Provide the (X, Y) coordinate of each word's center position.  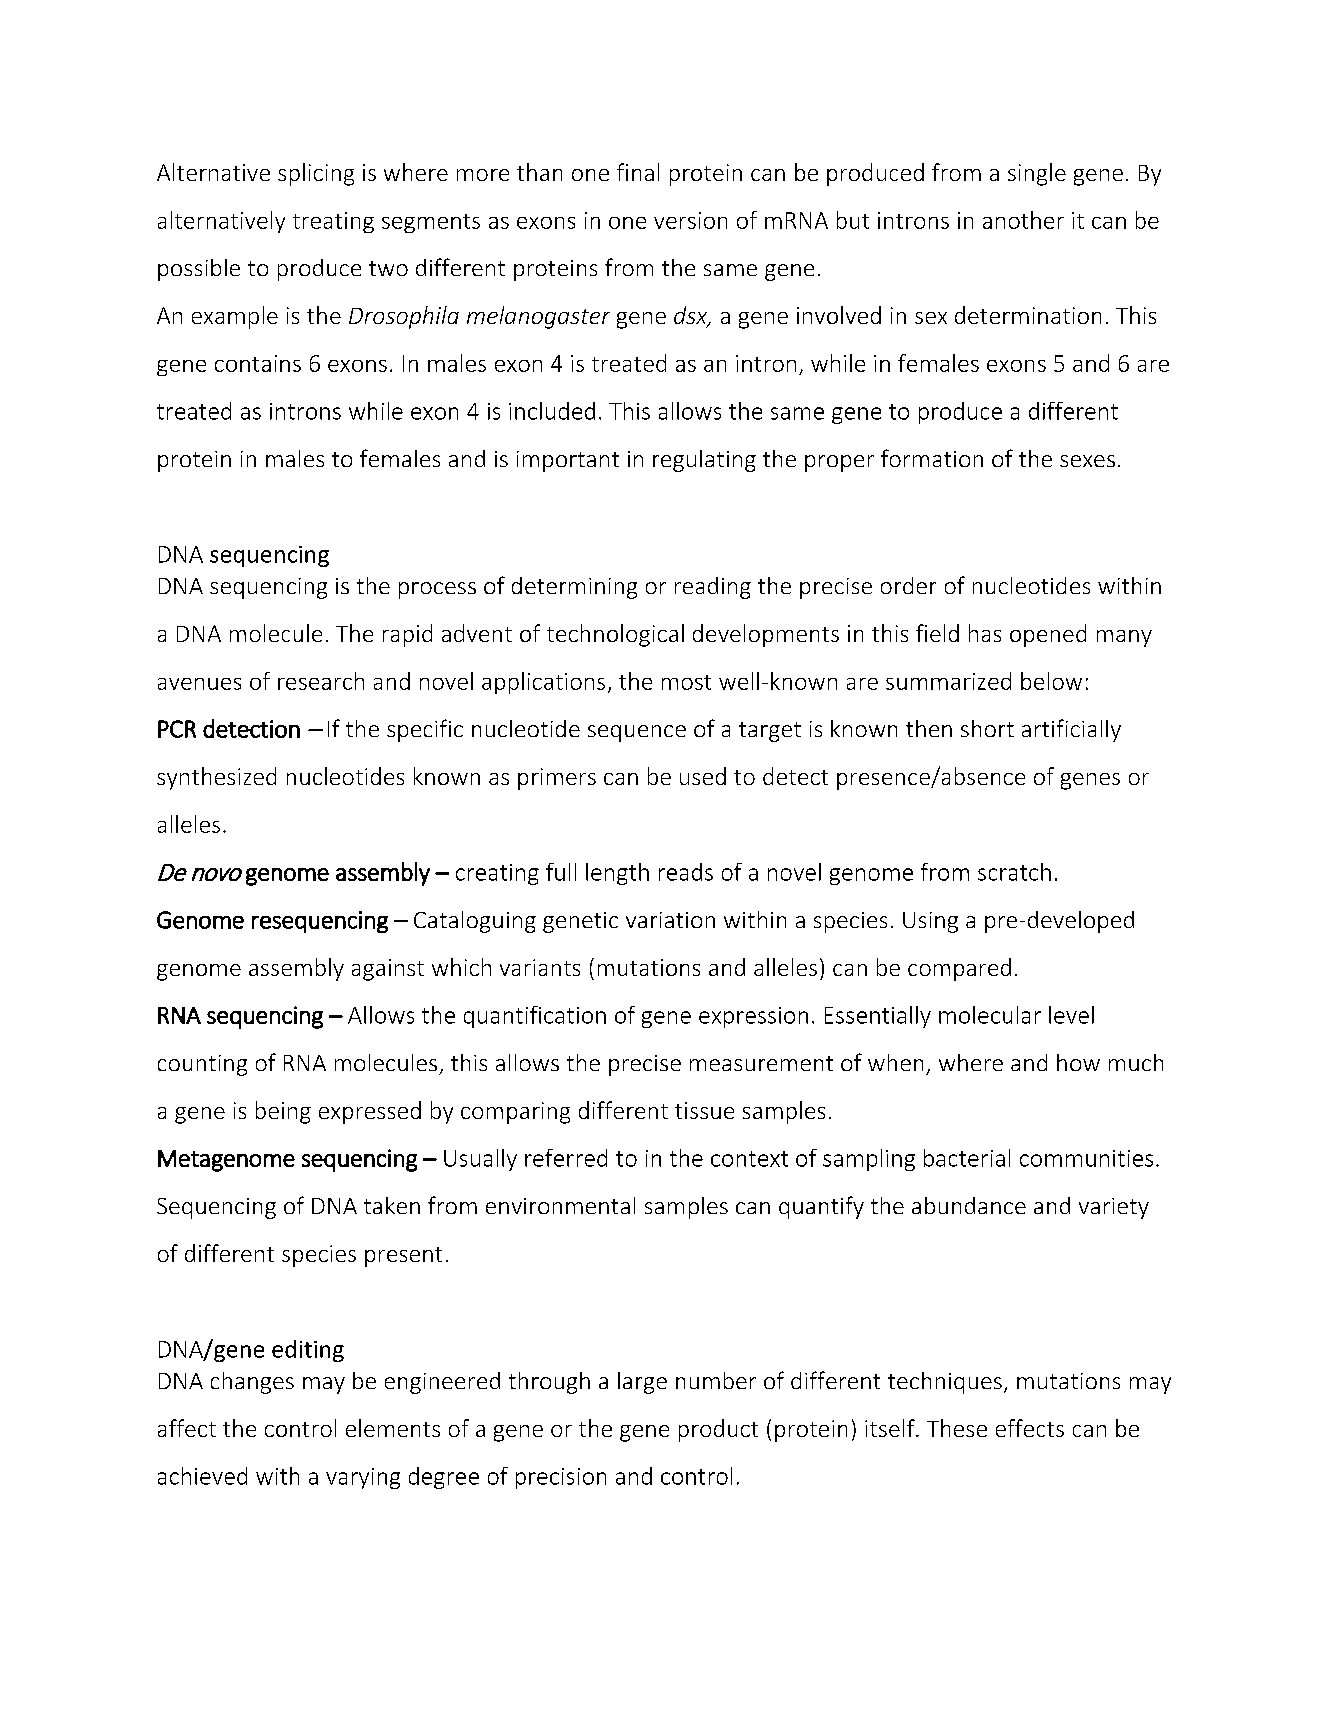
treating (333, 222)
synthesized (216, 778)
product (718, 1430)
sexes (1087, 461)
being (283, 1112)
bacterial (967, 1158)
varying (363, 1478)
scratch (1014, 872)
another (1023, 220)
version (690, 220)
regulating (704, 461)
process (437, 590)
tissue (704, 1110)
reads (686, 872)
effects (1030, 1428)
